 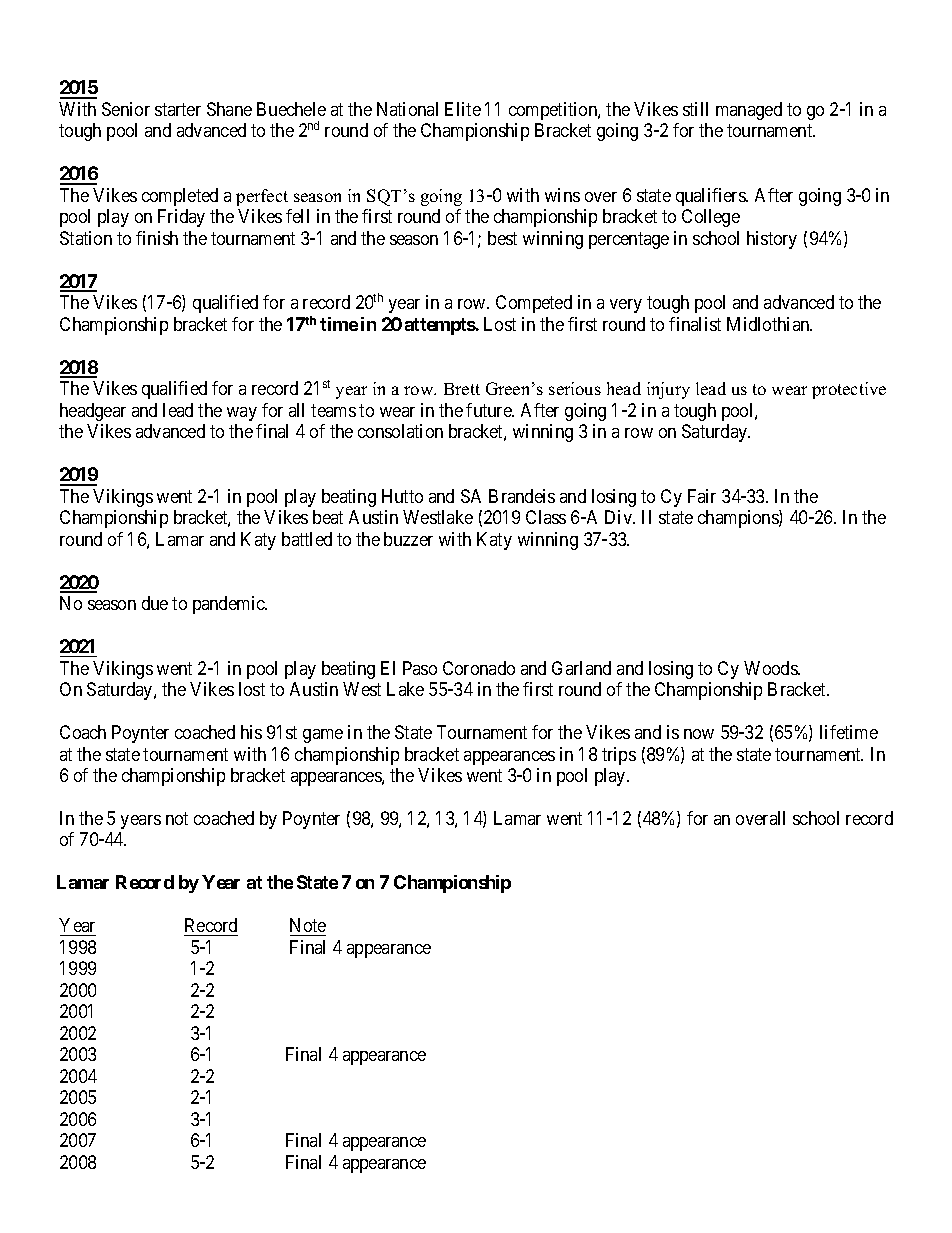 What do you see at coordinates (463, 109) in the image?
I see `Elite` at bounding box center [463, 109].
